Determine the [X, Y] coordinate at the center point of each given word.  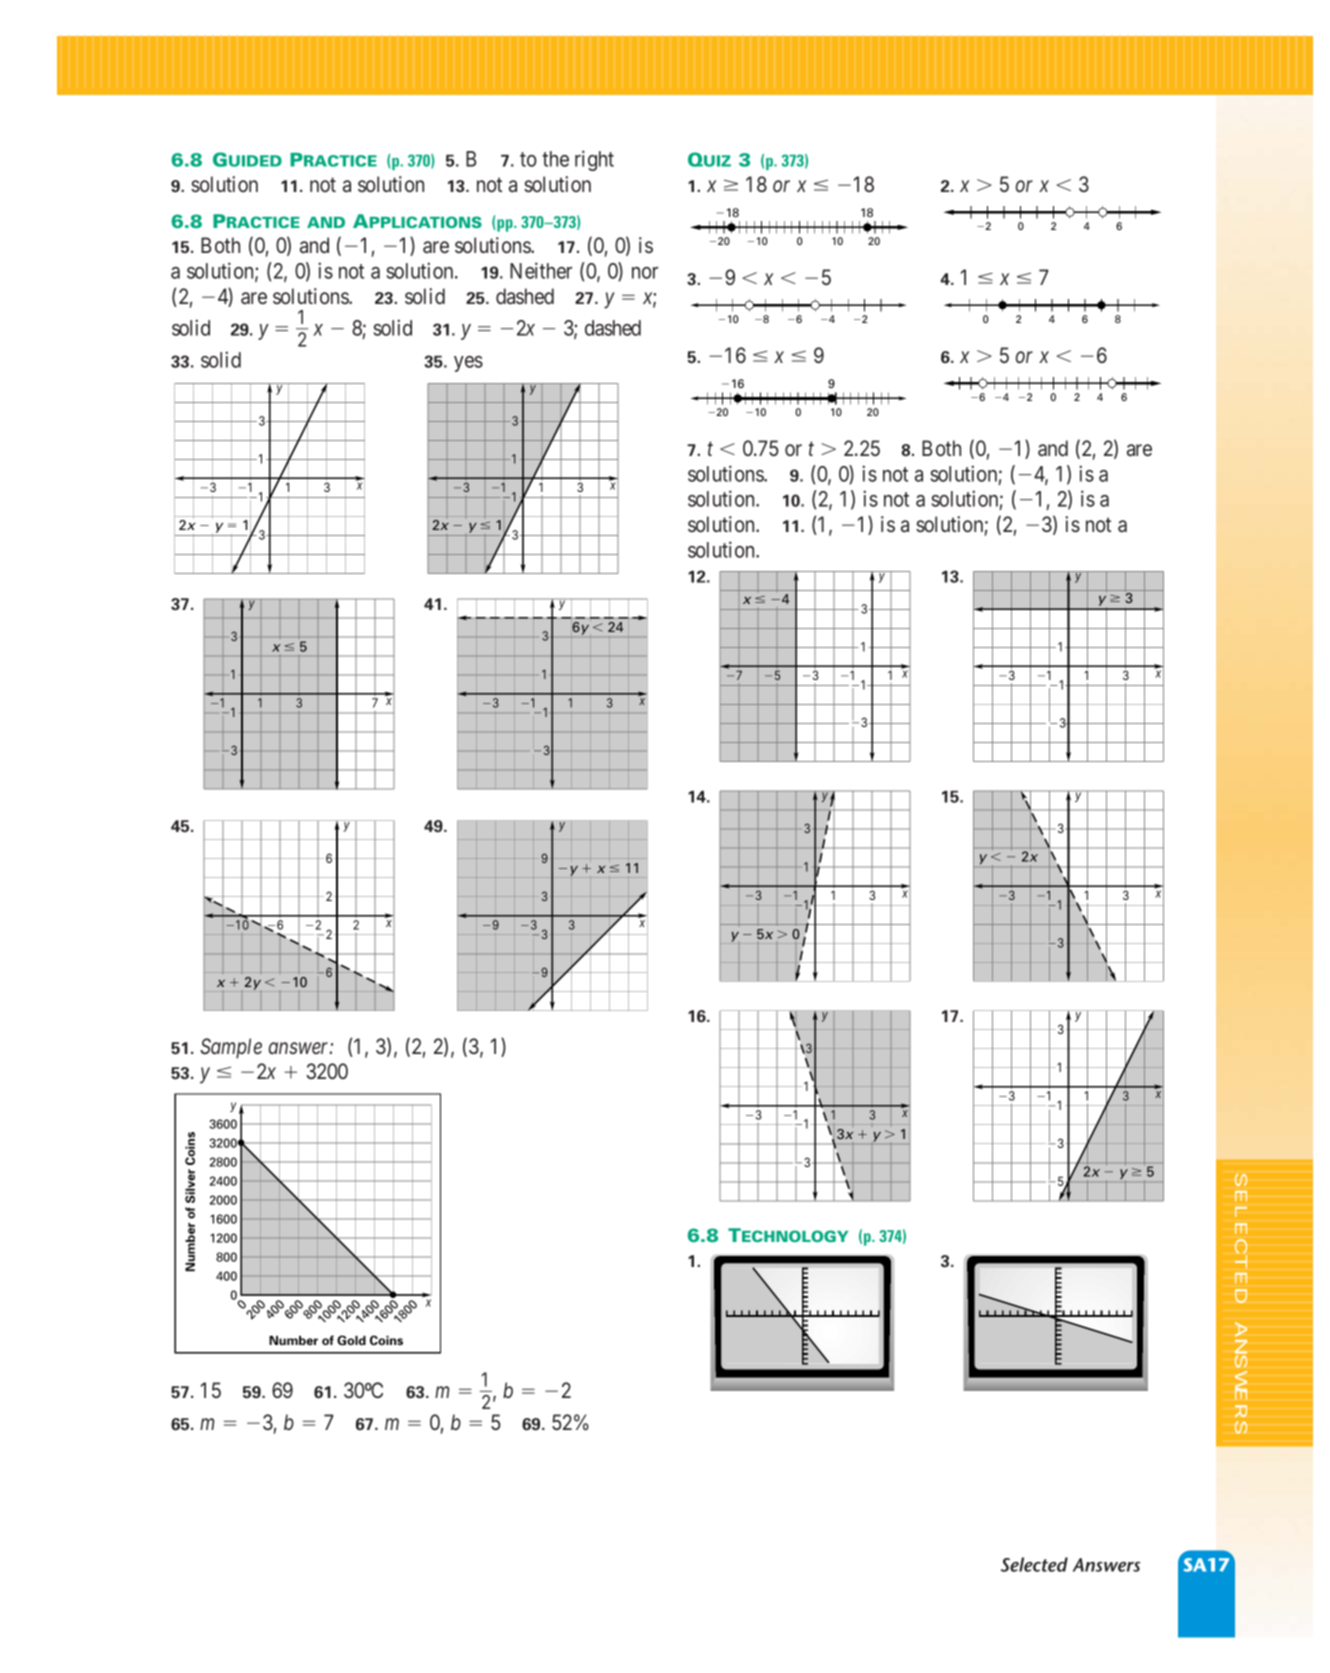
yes [468, 364]
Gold [351, 1340]
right [594, 160]
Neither [541, 270]
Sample [231, 1048]
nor [645, 273]
